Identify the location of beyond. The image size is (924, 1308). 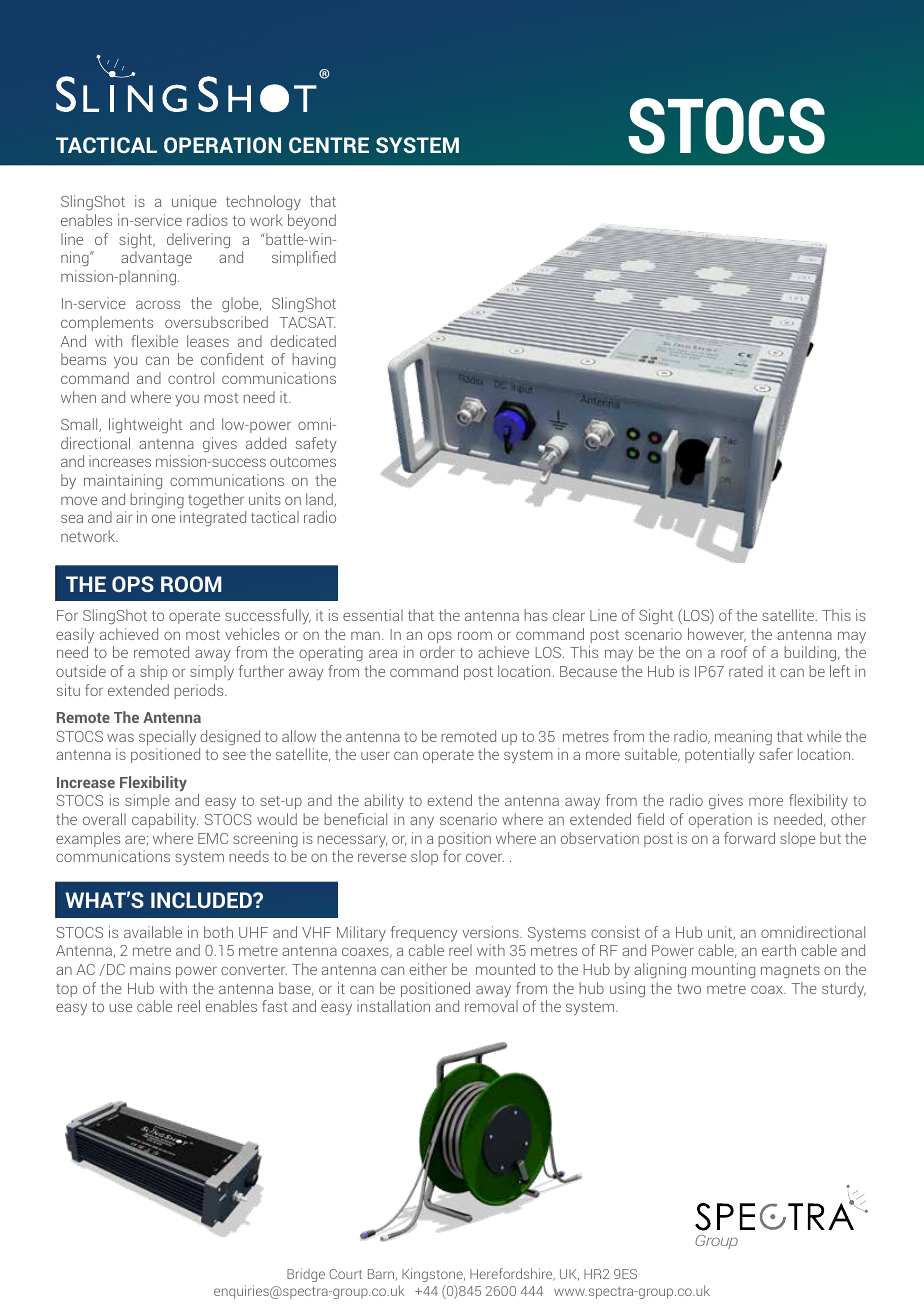
(312, 221).
